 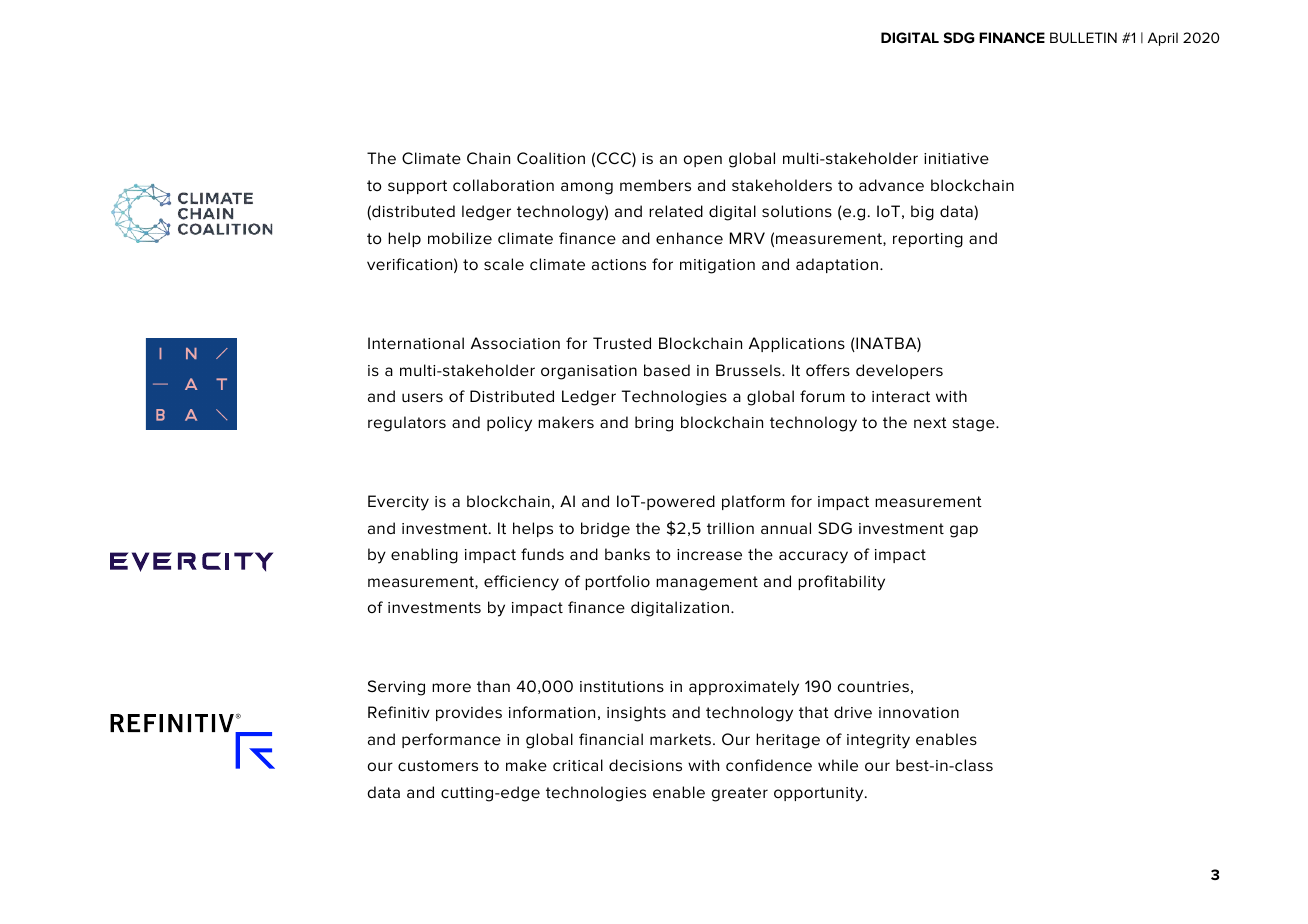 What do you see at coordinates (822, 396) in the screenshot?
I see `forum` at bounding box center [822, 396].
